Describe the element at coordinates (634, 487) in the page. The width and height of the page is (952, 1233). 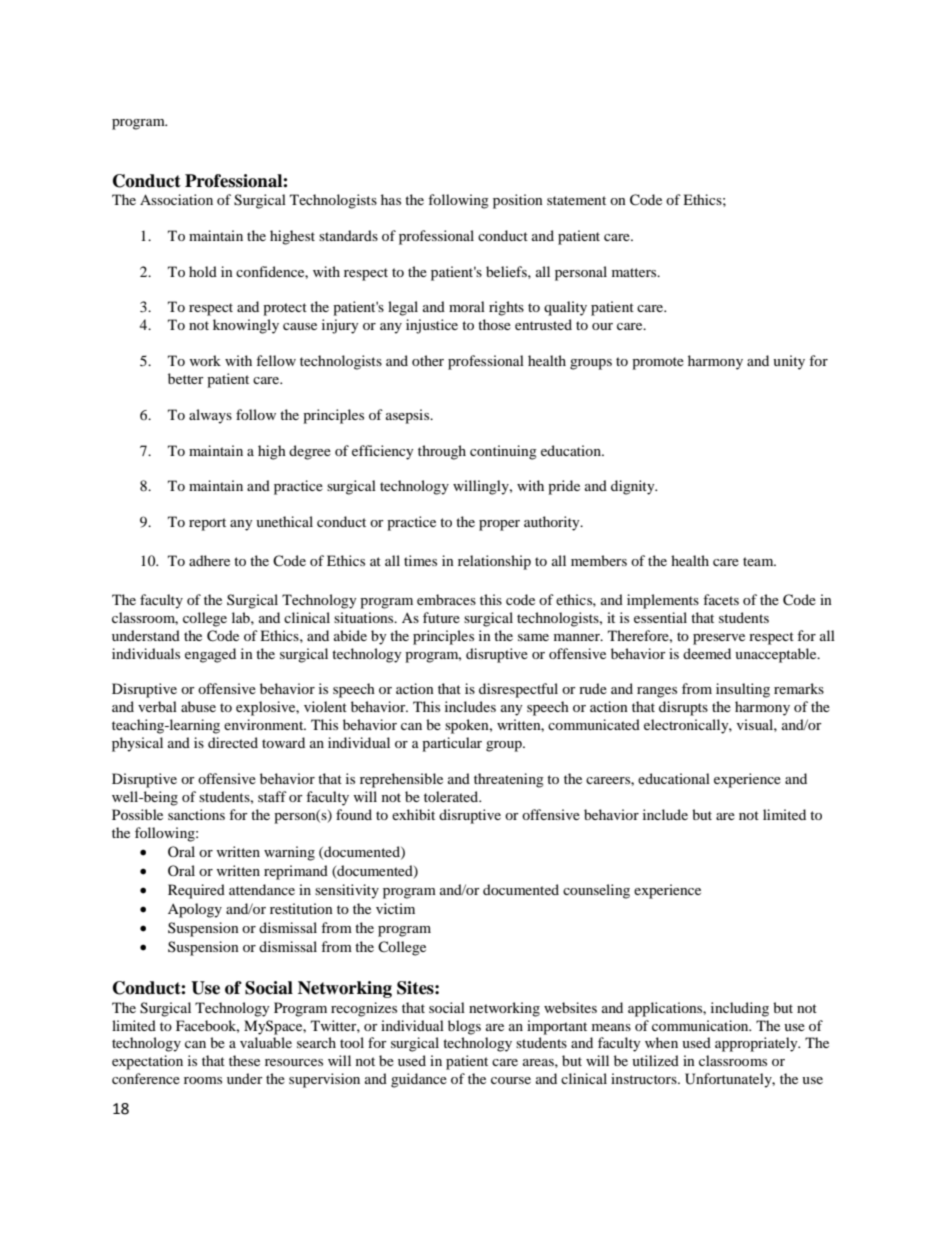
I see `dignity` at that location.
